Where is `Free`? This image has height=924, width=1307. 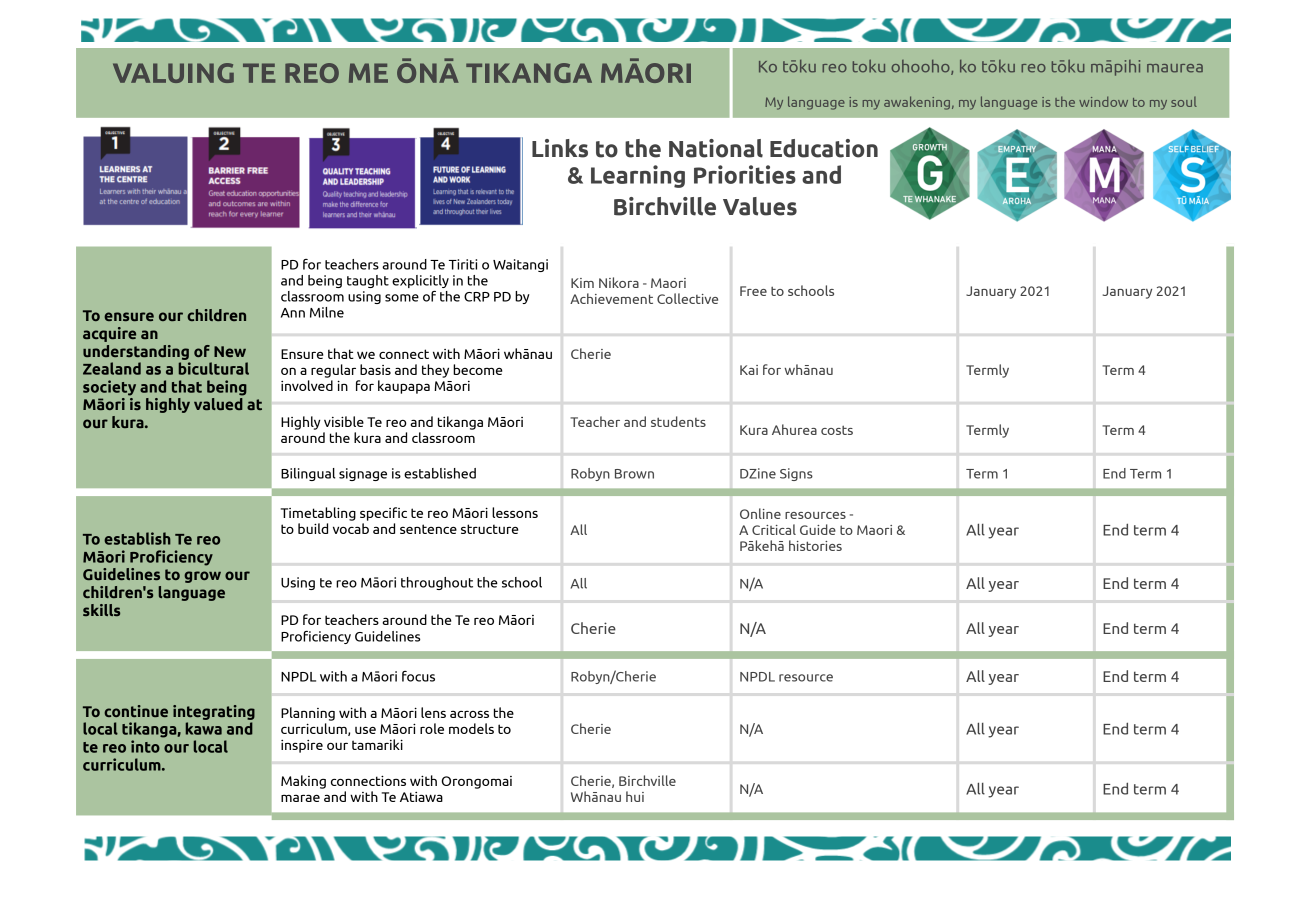
Free is located at coordinates (753, 291).
